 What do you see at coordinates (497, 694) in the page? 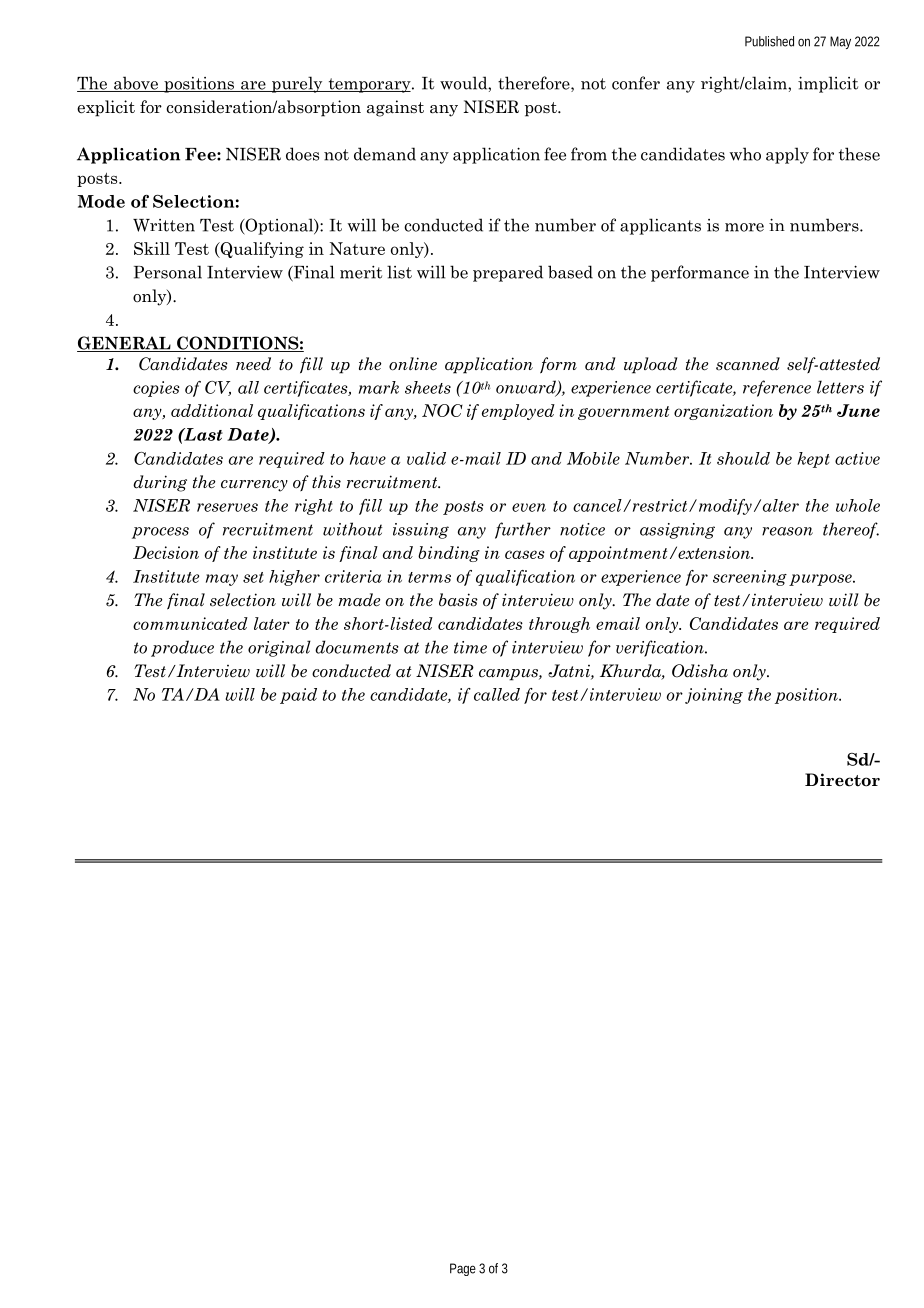
I see `called` at bounding box center [497, 694].
